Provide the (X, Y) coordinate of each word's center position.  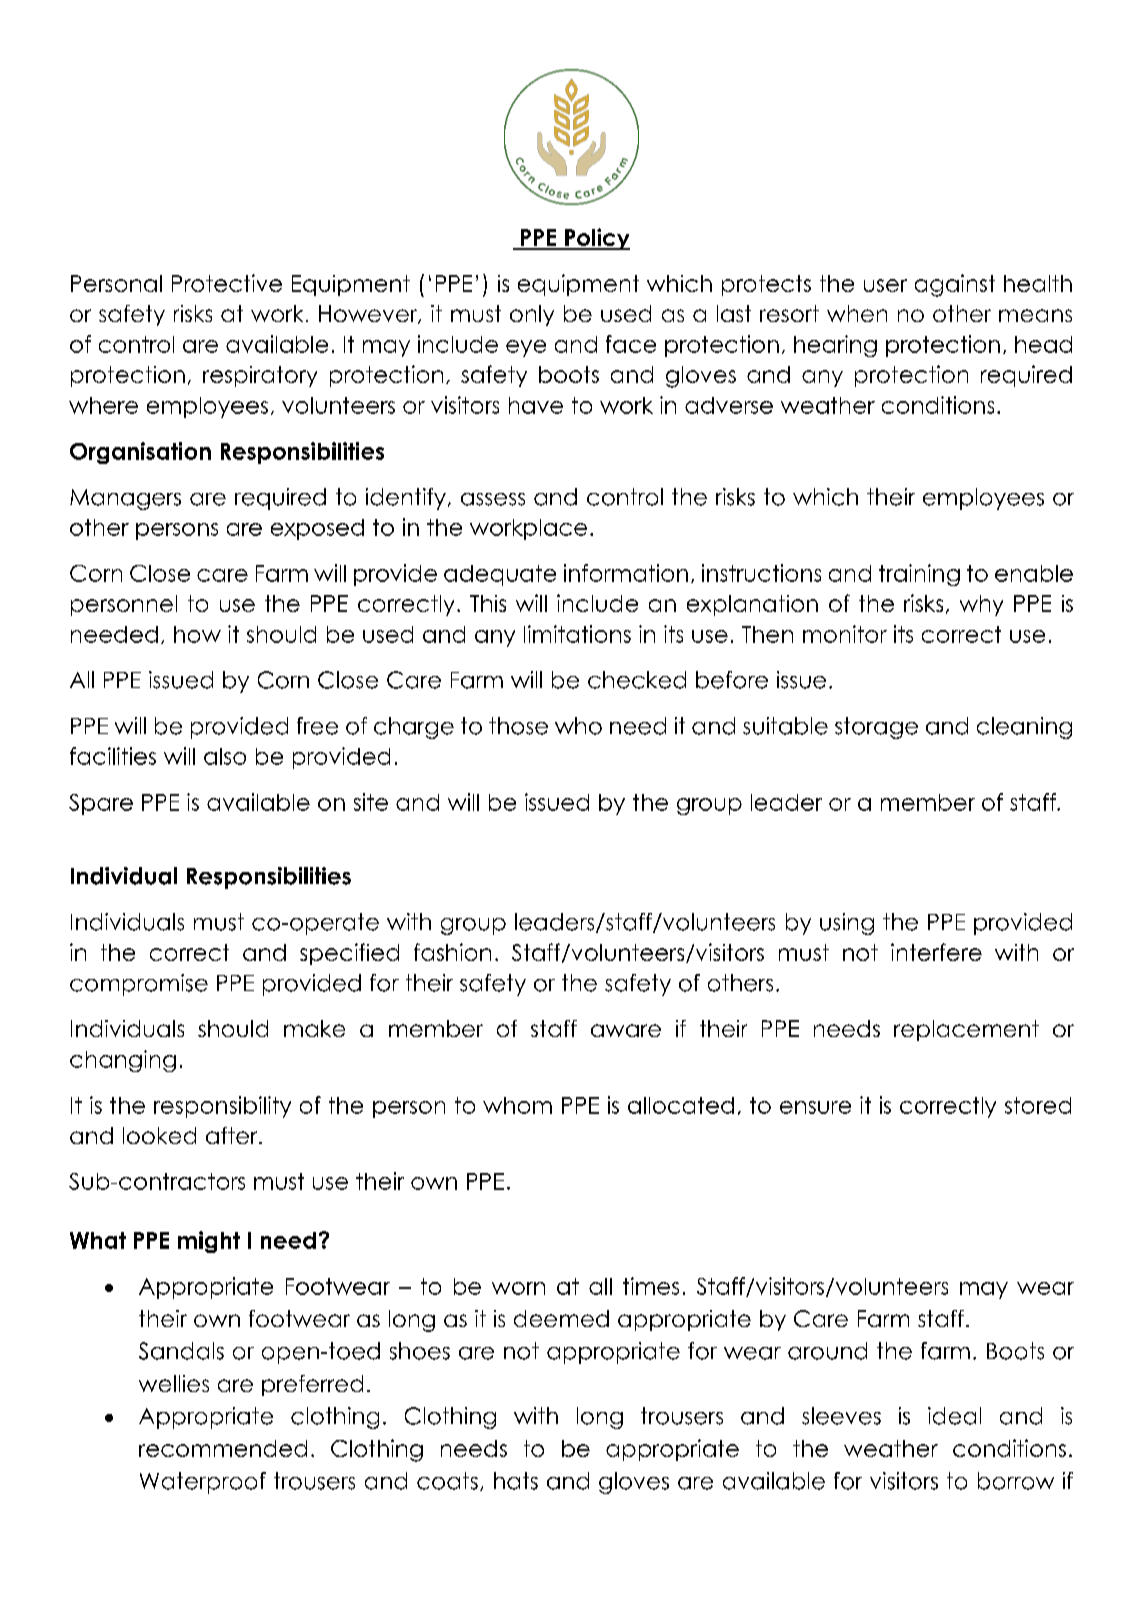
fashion (452, 952)
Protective (227, 283)
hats (516, 1481)
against (955, 285)
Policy (596, 239)
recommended (223, 1448)
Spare (101, 804)
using (847, 924)
